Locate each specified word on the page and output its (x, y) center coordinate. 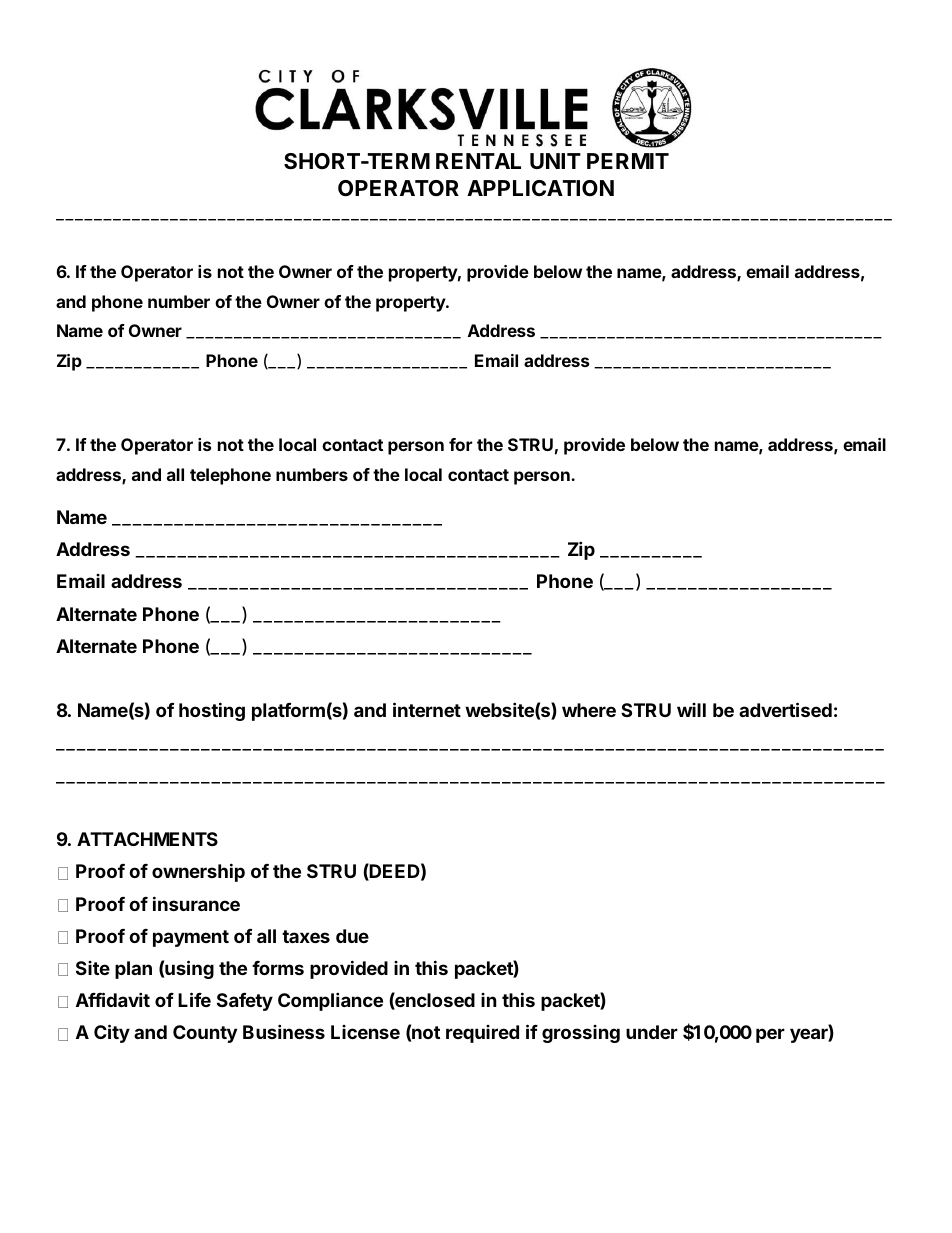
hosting (212, 711)
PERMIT (628, 161)
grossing (581, 1034)
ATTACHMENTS (147, 839)
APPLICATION (540, 188)
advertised (785, 709)
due (352, 936)
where (589, 710)
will (691, 710)
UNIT (555, 161)
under (652, 1032)
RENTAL (478, 161)
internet (427, 709)
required (482, 1034)
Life (194, 999)
